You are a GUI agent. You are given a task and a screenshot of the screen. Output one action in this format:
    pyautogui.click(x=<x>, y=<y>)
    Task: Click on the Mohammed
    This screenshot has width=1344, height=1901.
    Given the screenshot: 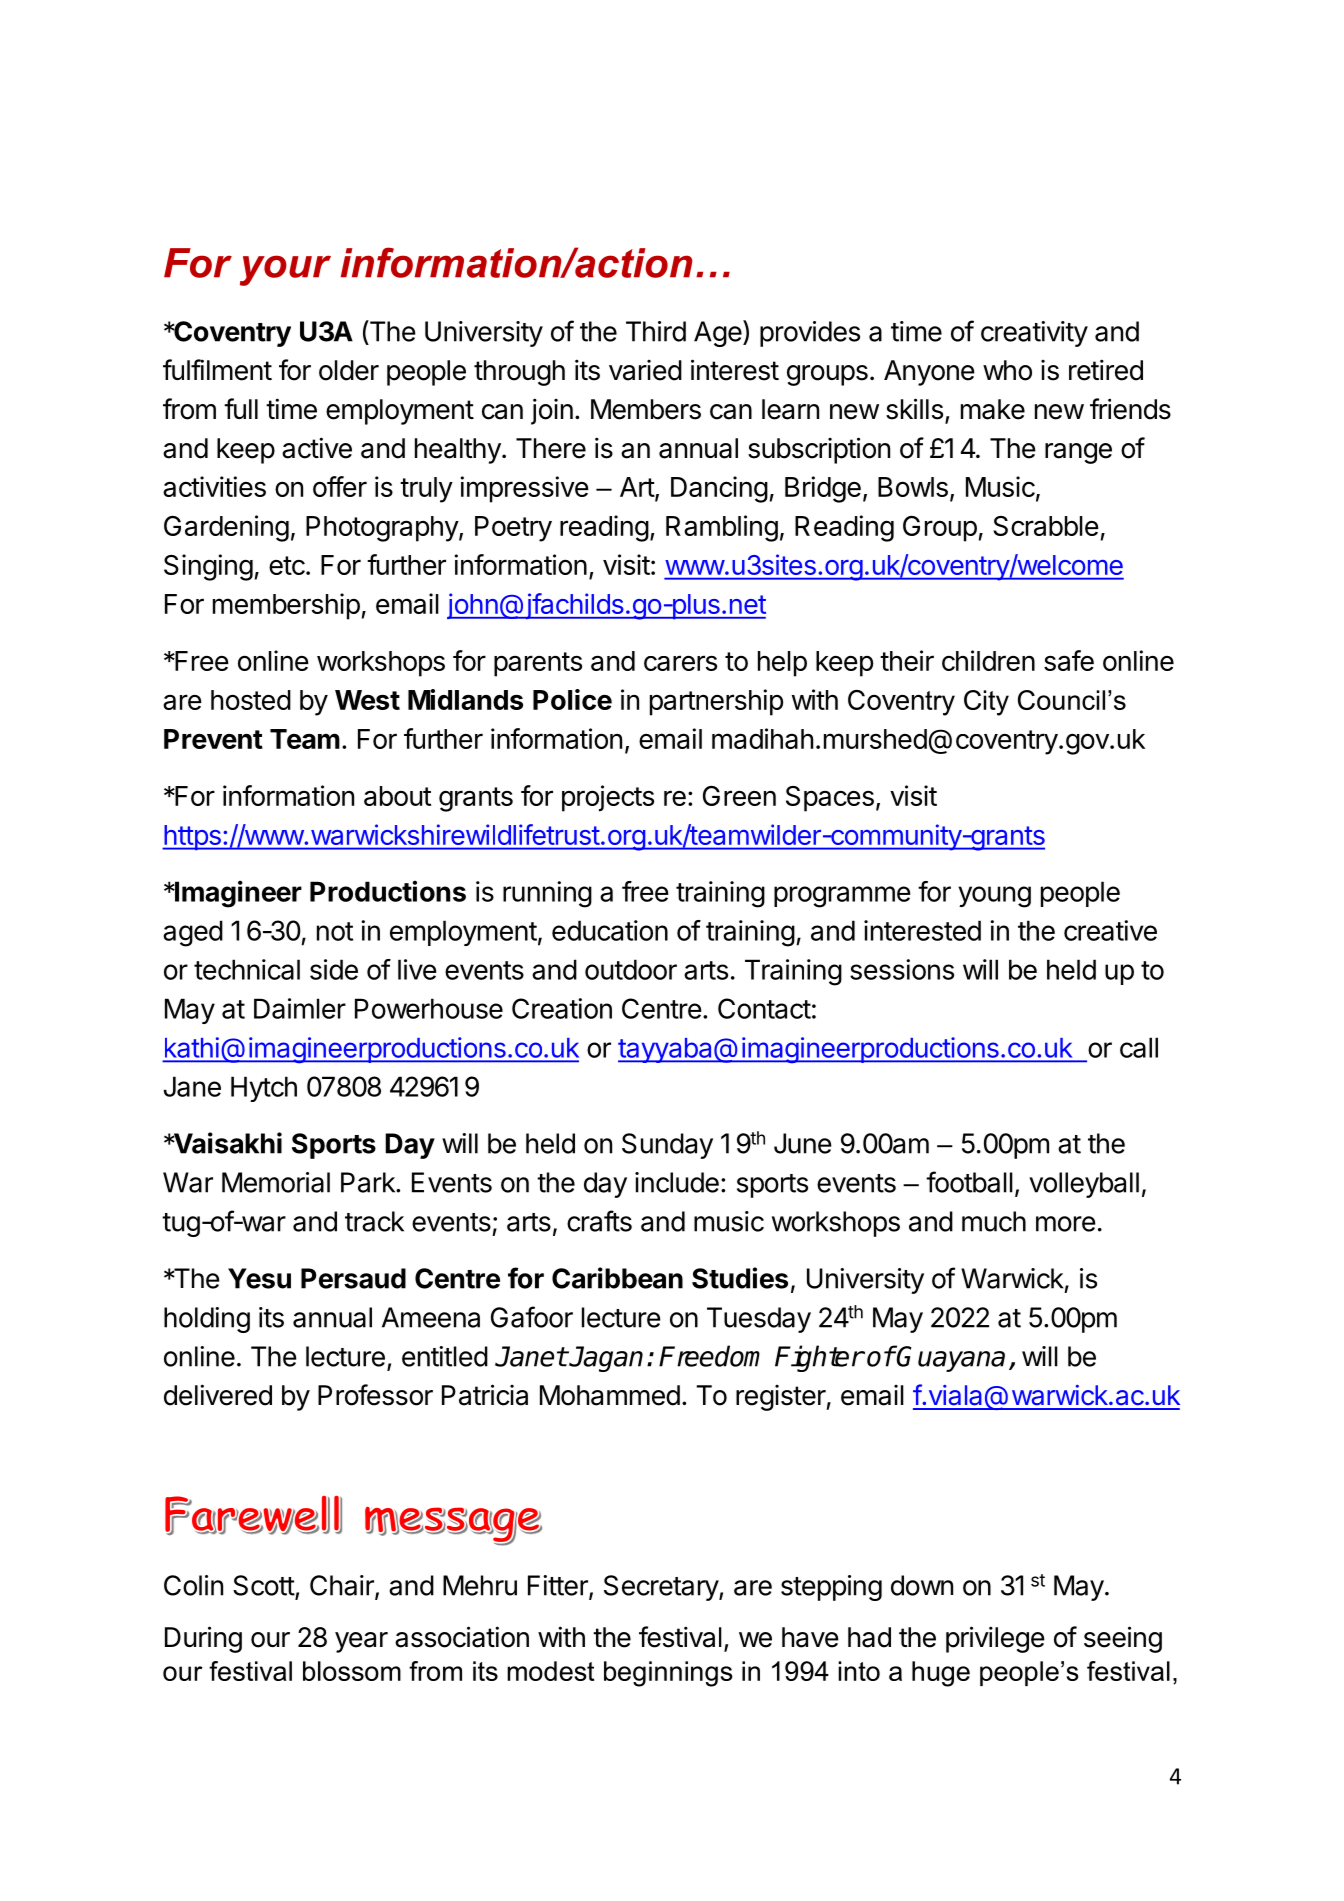 What is the action you would take?
    pyautogui.click(x=610, y=1395)
